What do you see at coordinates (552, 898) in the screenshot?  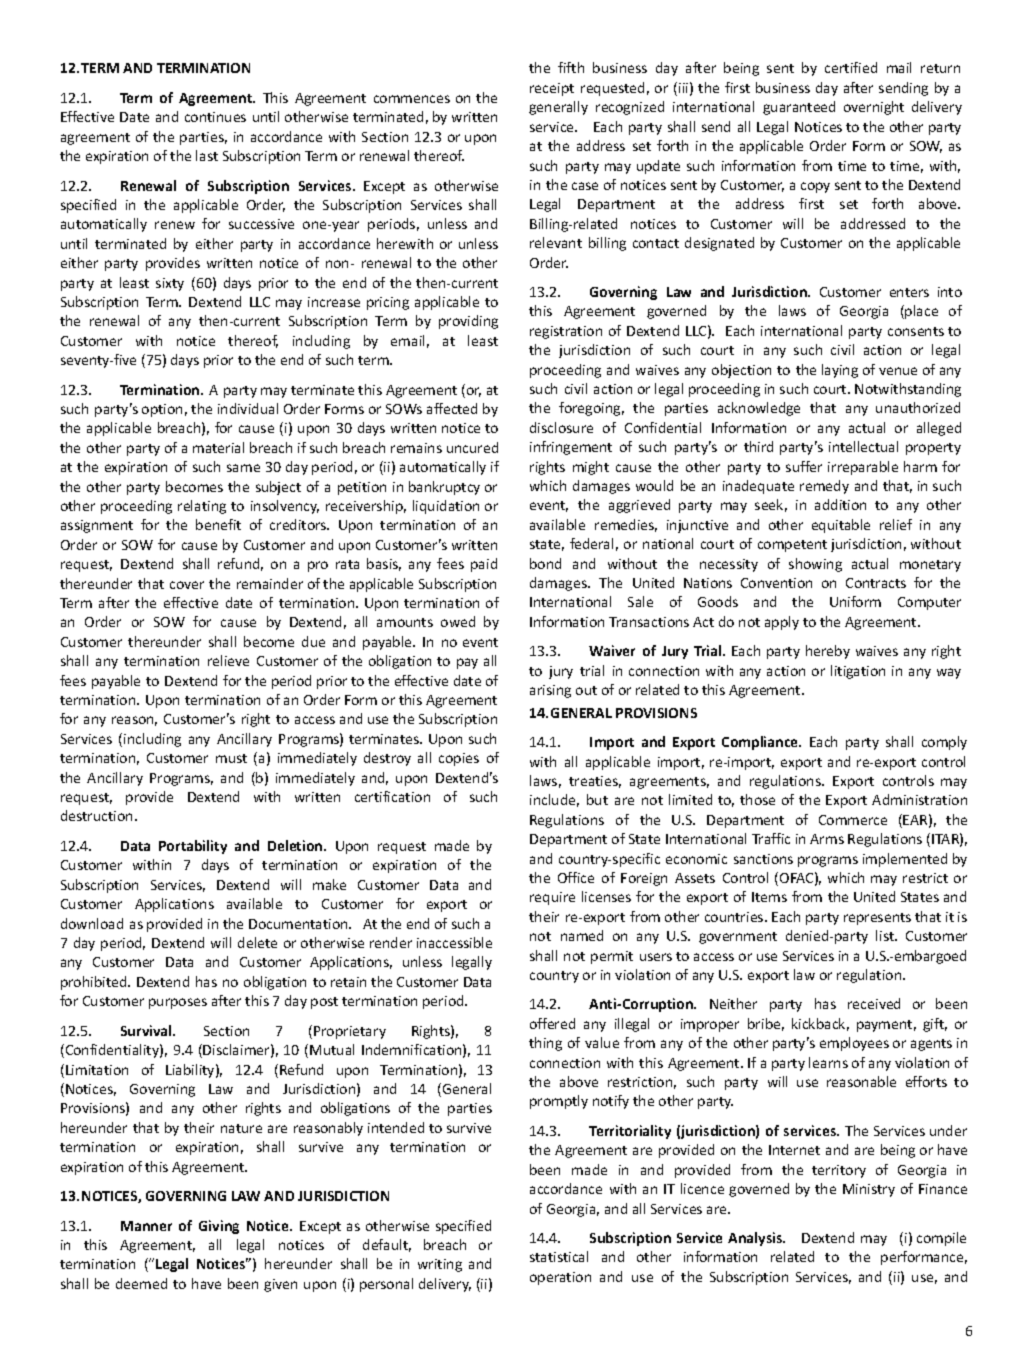 I see `require` at bounding box center [552, 898].
